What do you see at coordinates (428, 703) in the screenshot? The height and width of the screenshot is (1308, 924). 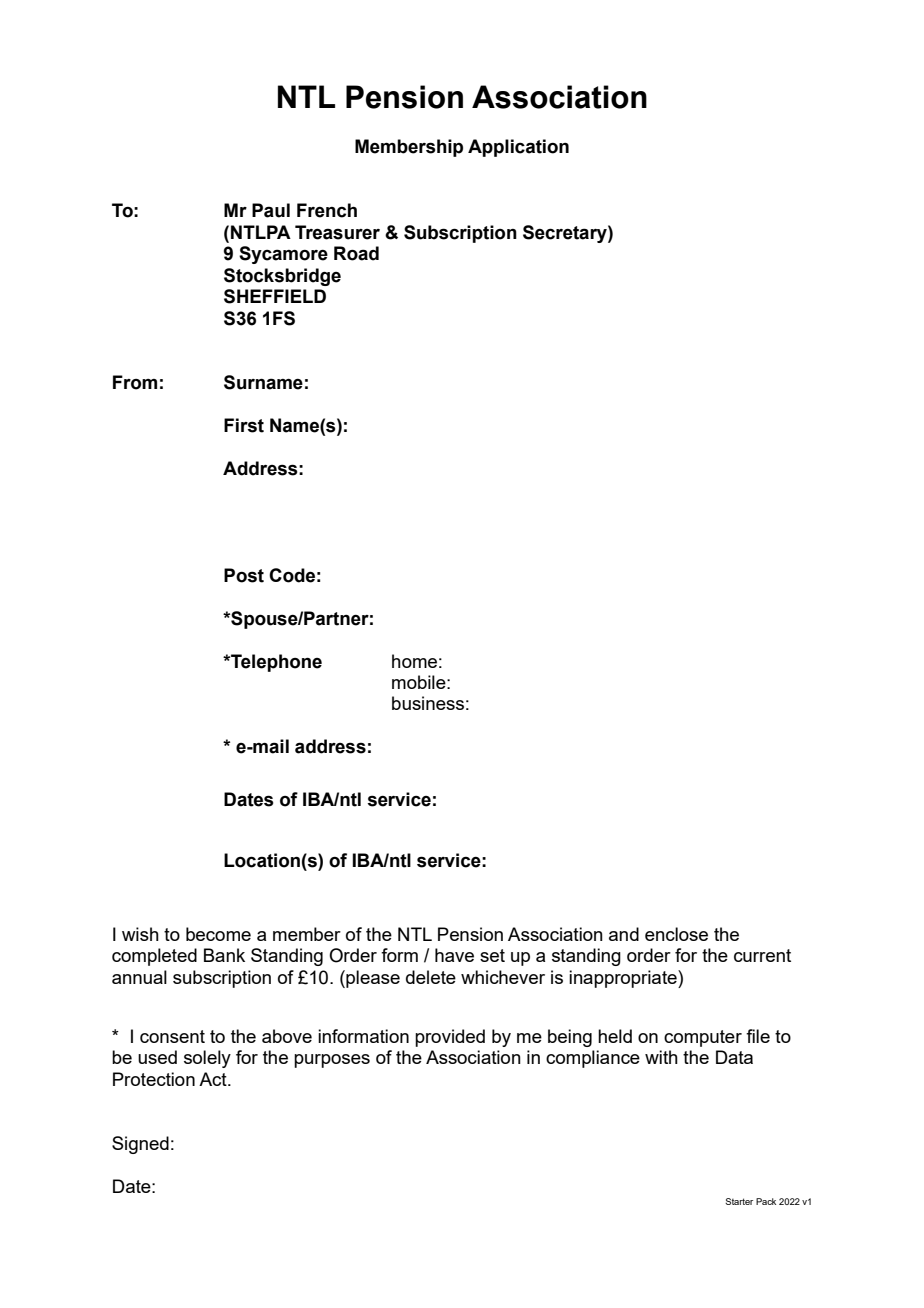 I see `business` at bounding box center [428, 703].
